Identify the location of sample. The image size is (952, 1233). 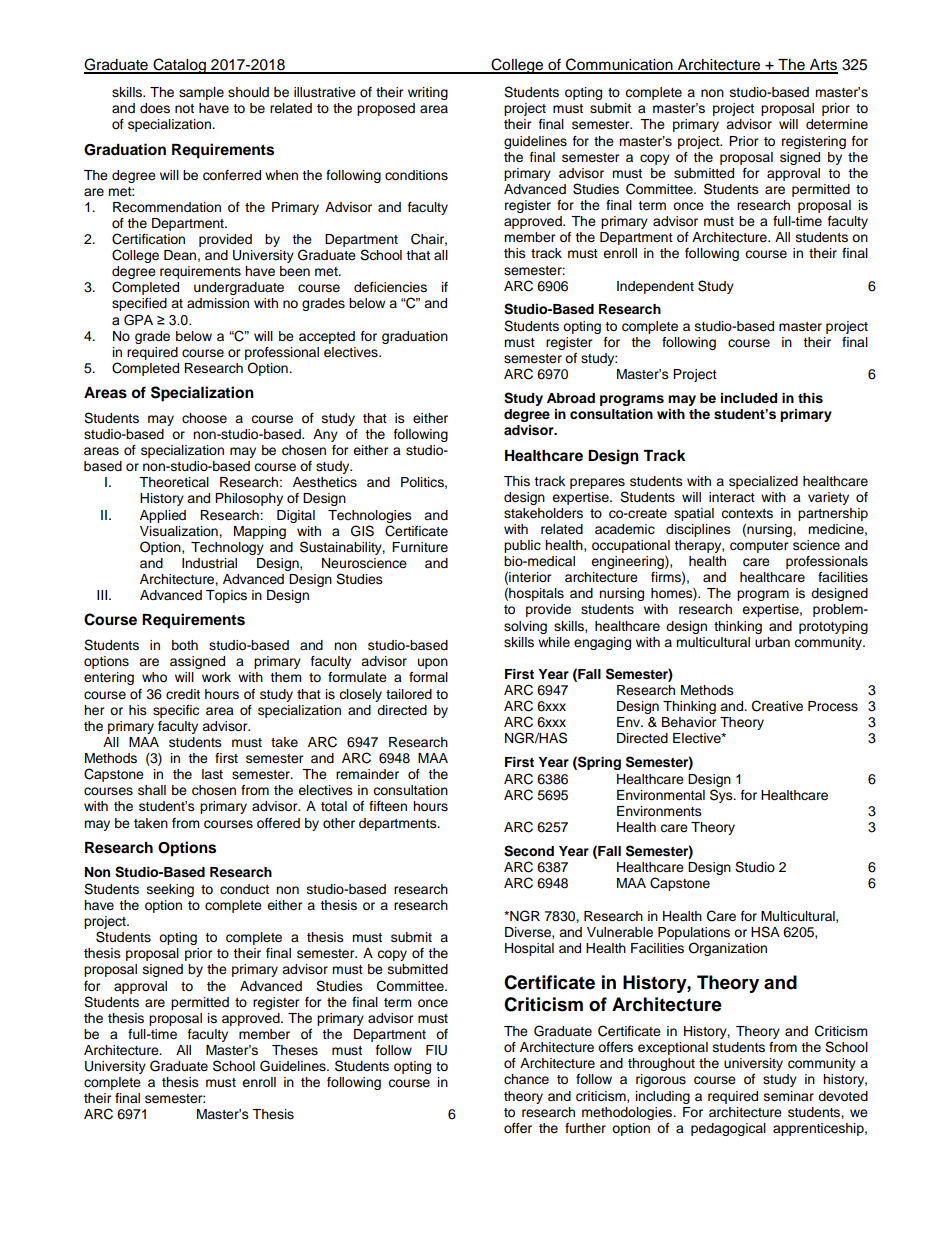
(201, 93).
